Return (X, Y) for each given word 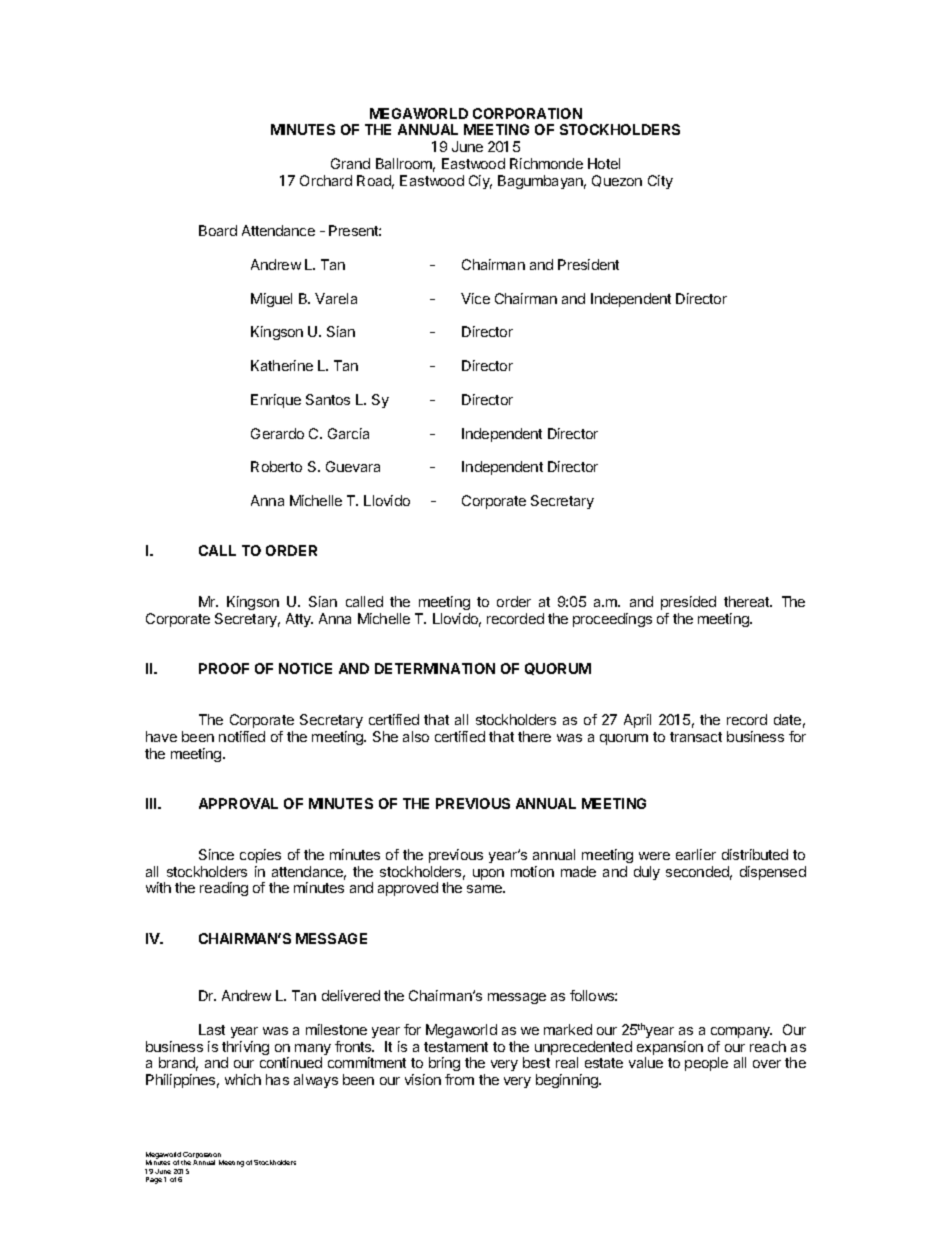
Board (218, 230)
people (706, 1064)
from (459, 1079)
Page (154, 1180)
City (660, 182)
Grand (350, 163)
